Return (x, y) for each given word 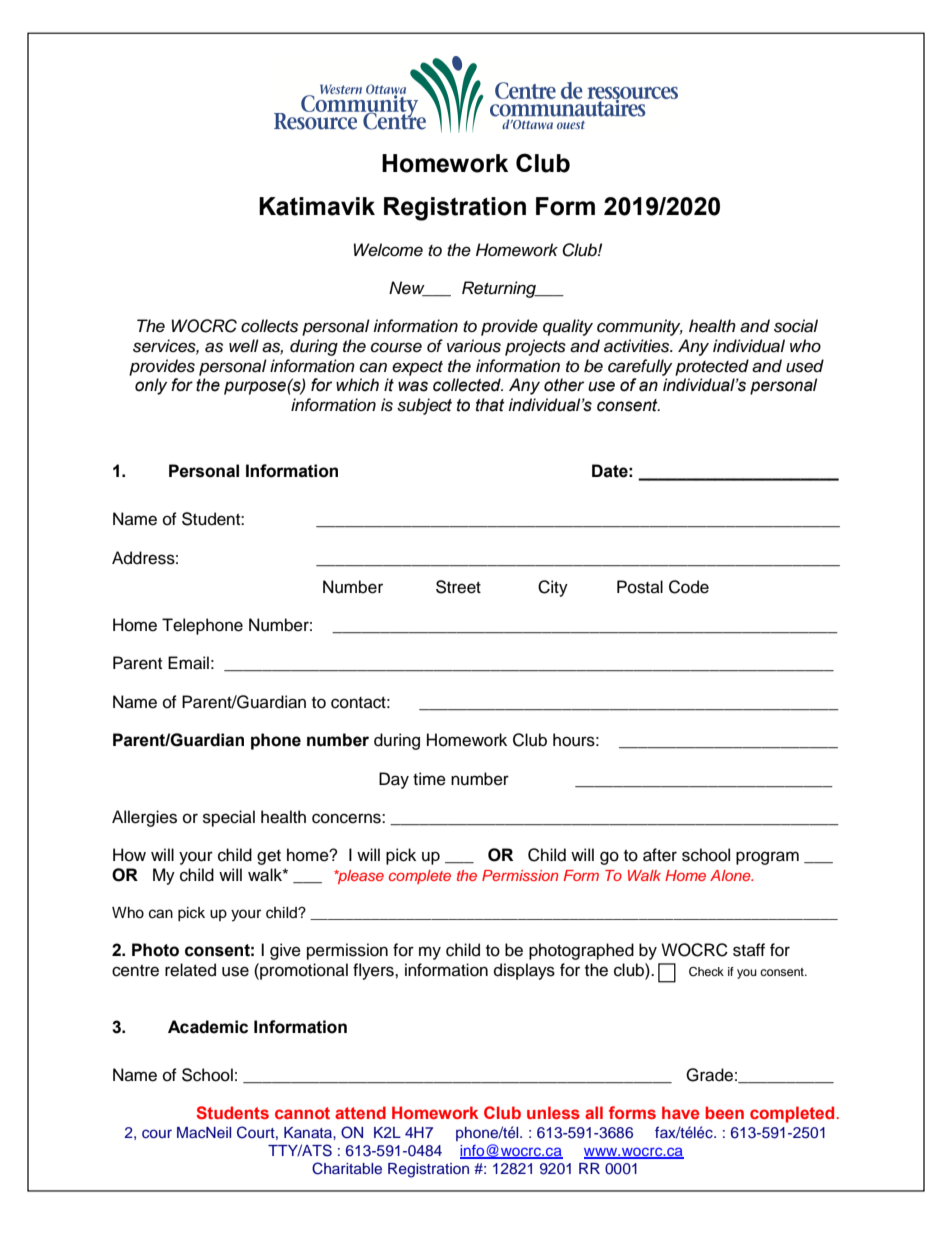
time (429, 779)
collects (269, 326)
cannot (302, 1113)
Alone (731, 875)
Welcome (388, 250)
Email (188, 663)
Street (458, 587)
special (229, 818)
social (796, 326)
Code (689, 587)
